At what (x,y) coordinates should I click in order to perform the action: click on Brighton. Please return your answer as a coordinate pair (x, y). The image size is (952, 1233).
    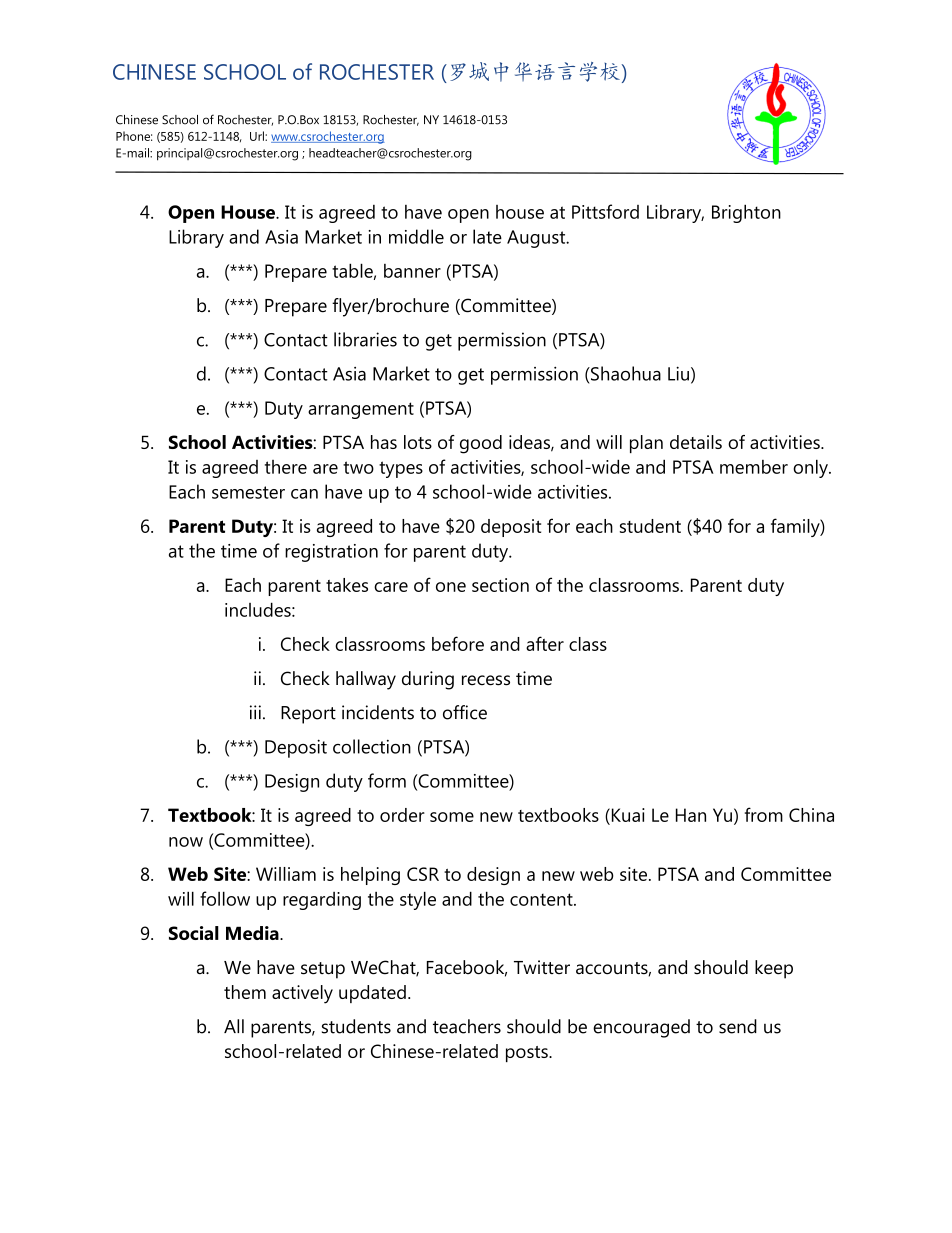
    Looking at the image, I should click on (746, 213).
